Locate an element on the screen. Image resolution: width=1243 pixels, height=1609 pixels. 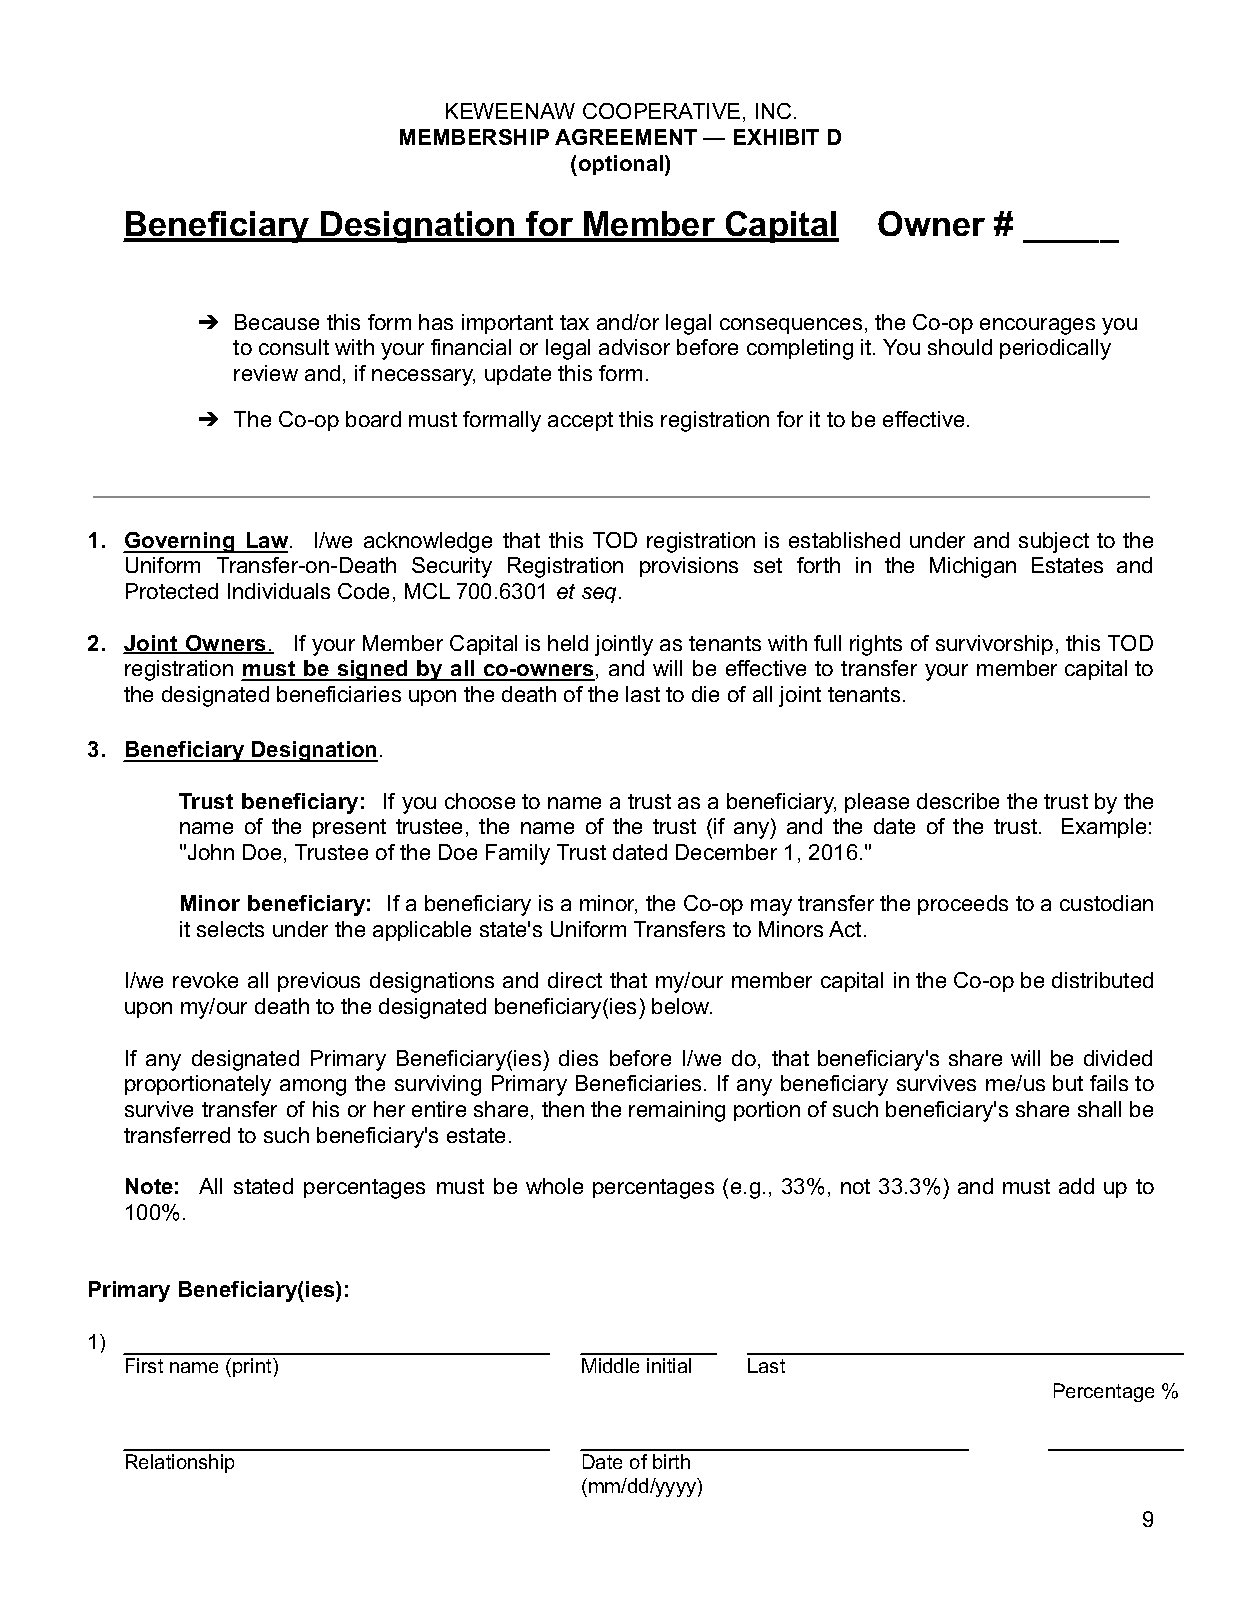
provisions is located at coordinates (689, 567).
